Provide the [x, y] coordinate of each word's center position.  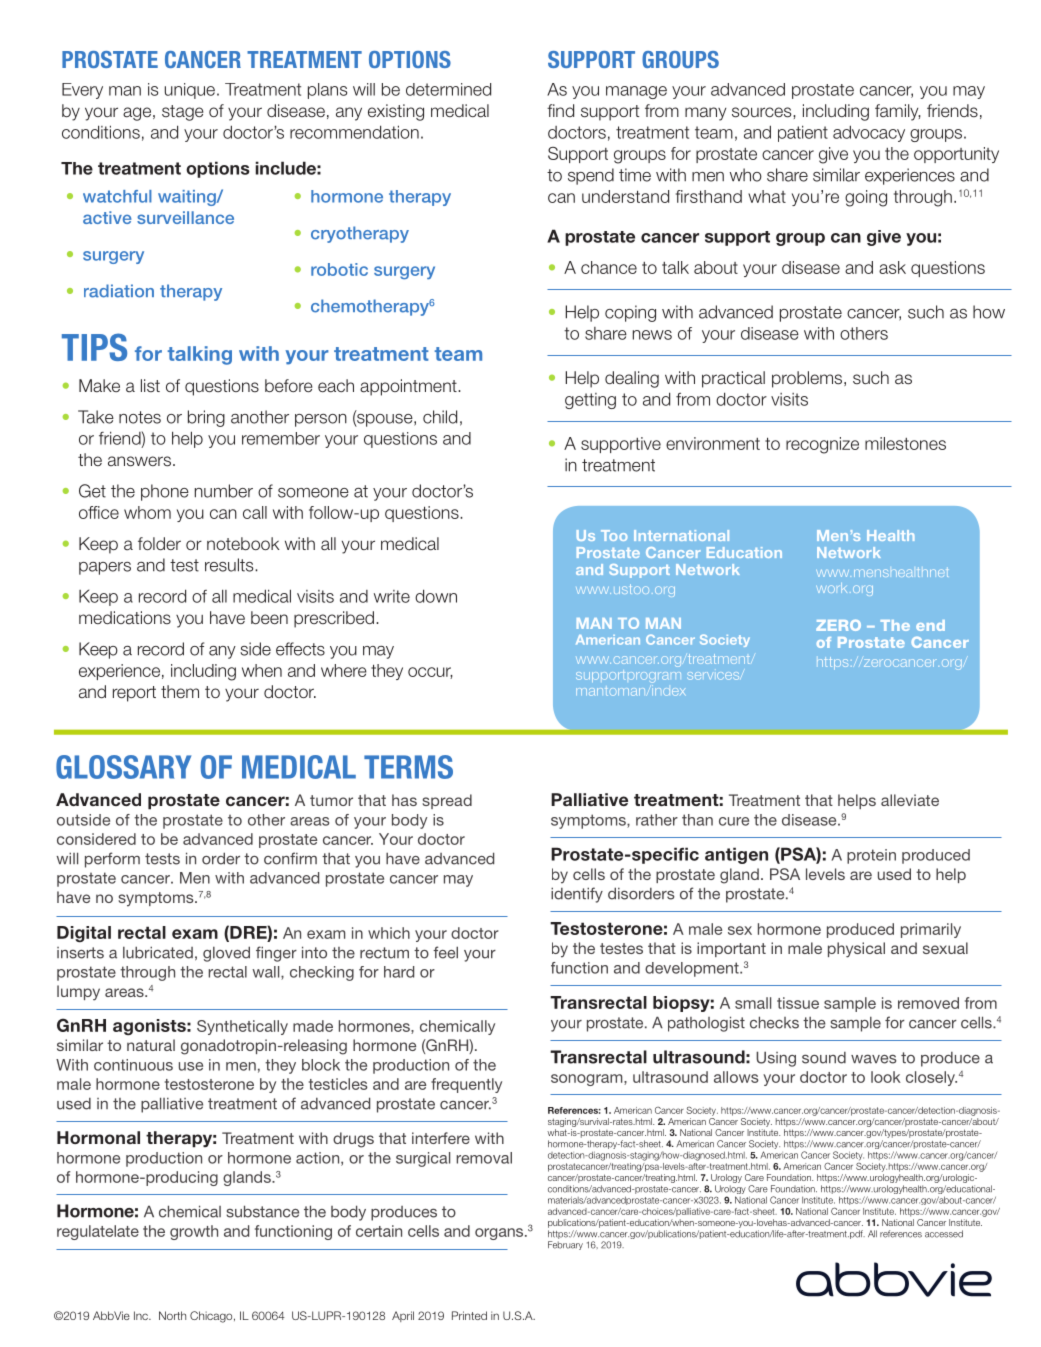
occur [430, 673]
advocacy [869, 133]
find [560, 110]
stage [182, 113]
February [565, 1245]
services [714, 676]
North [172, 1315]
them [180, 691]
